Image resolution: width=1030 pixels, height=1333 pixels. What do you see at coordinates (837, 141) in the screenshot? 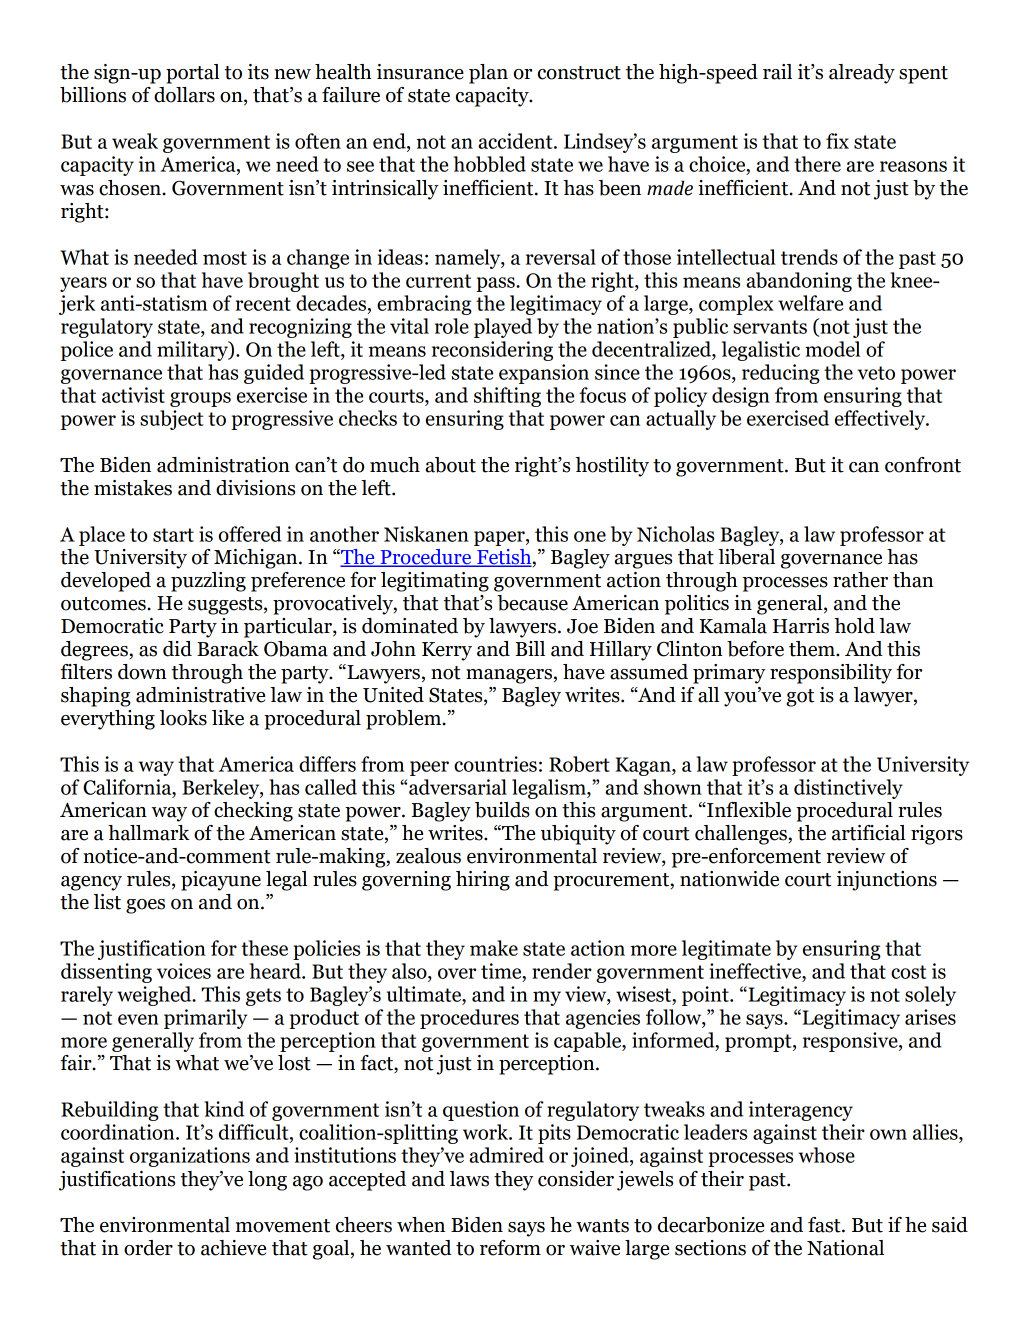
I see `fix` at bounding box center [837, 141].
